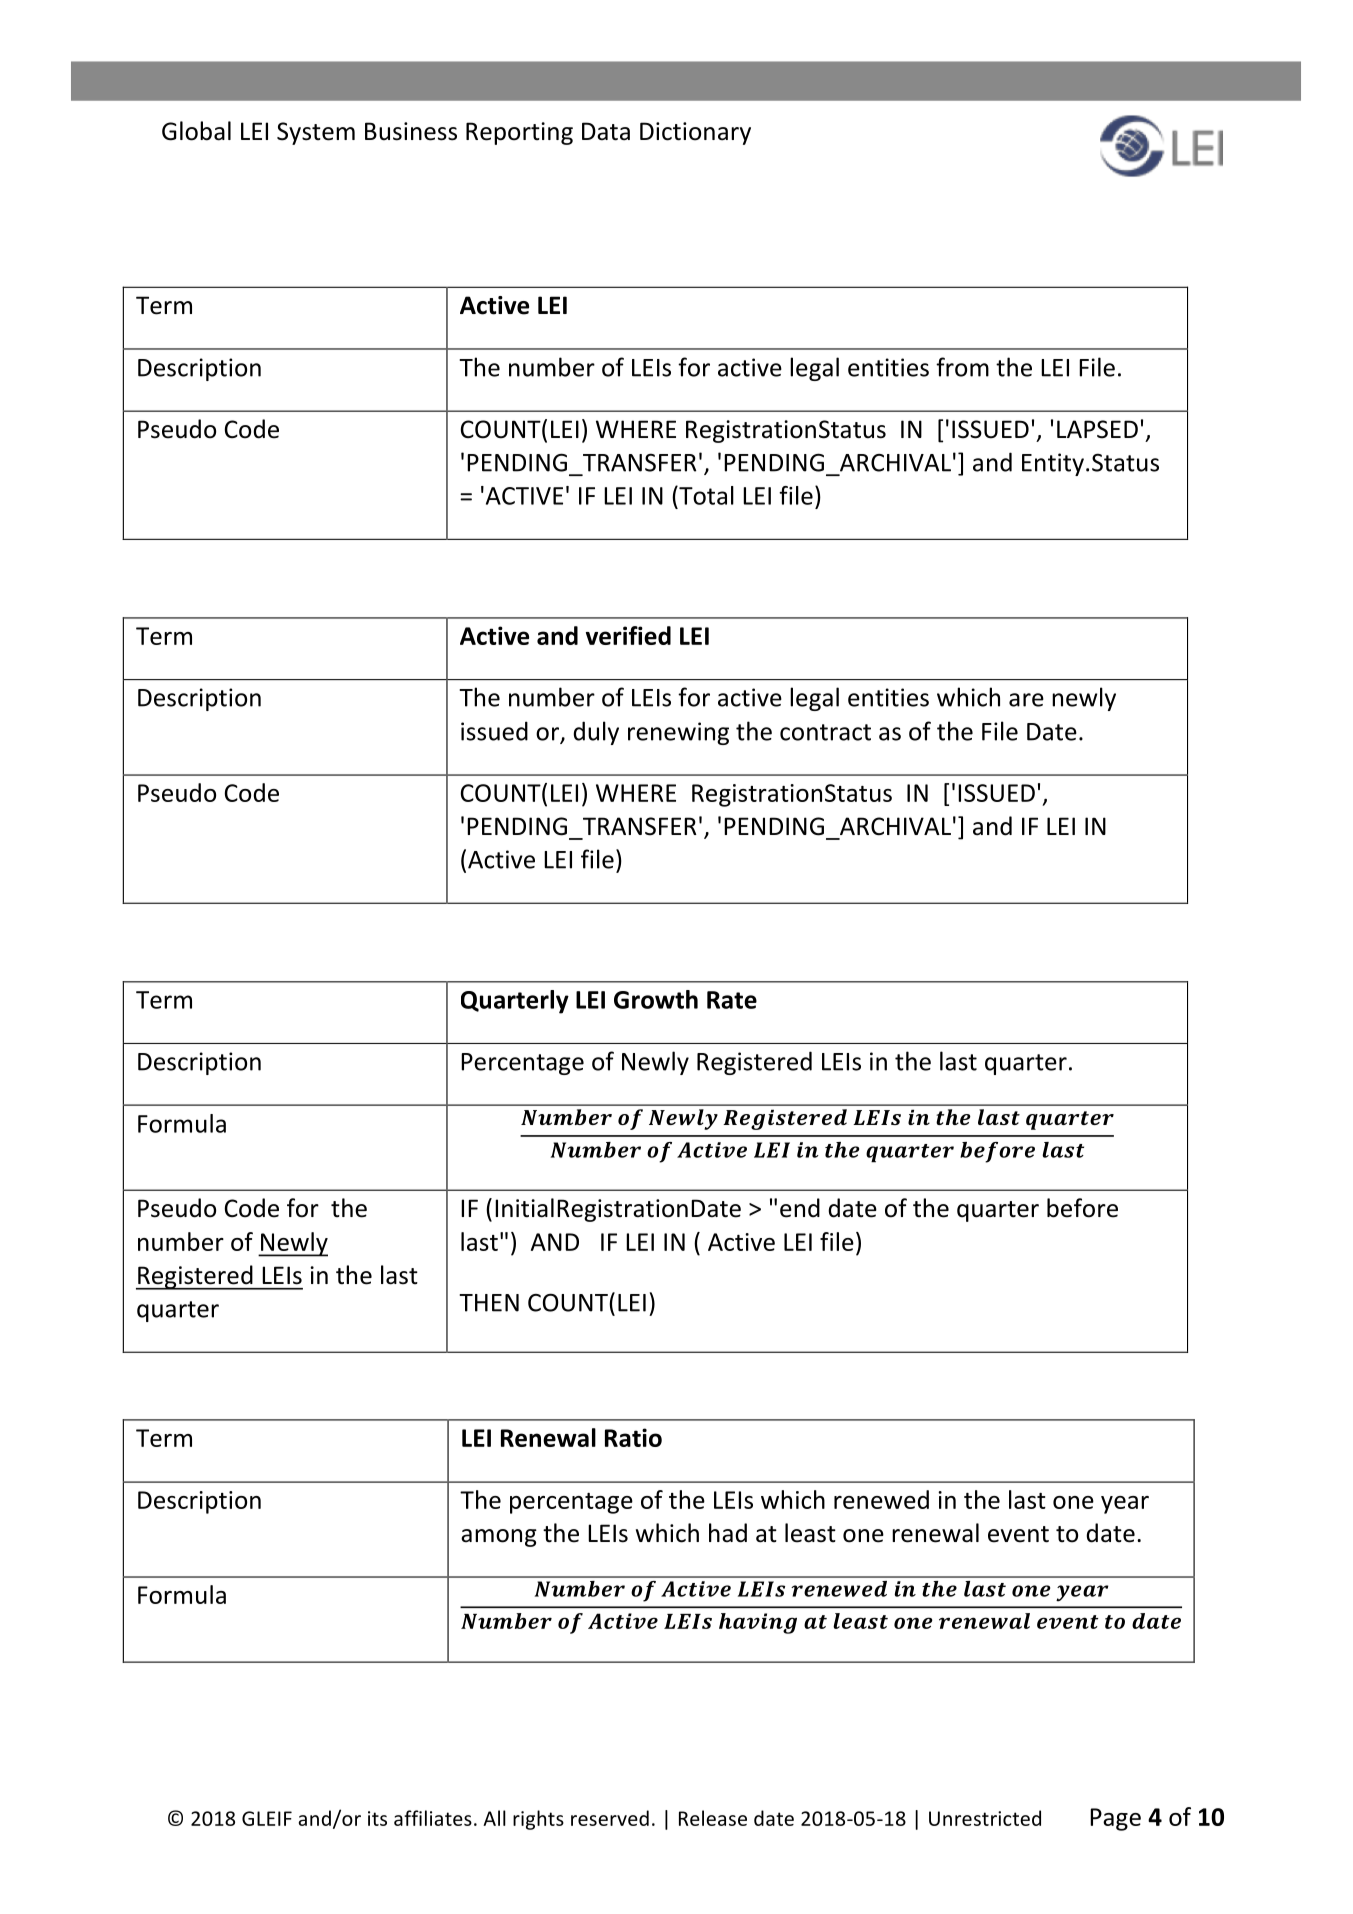 The image size is (1353, 1914). Describe the element at coordinates (656, 999) in the document. I see `Growth` at that location.
